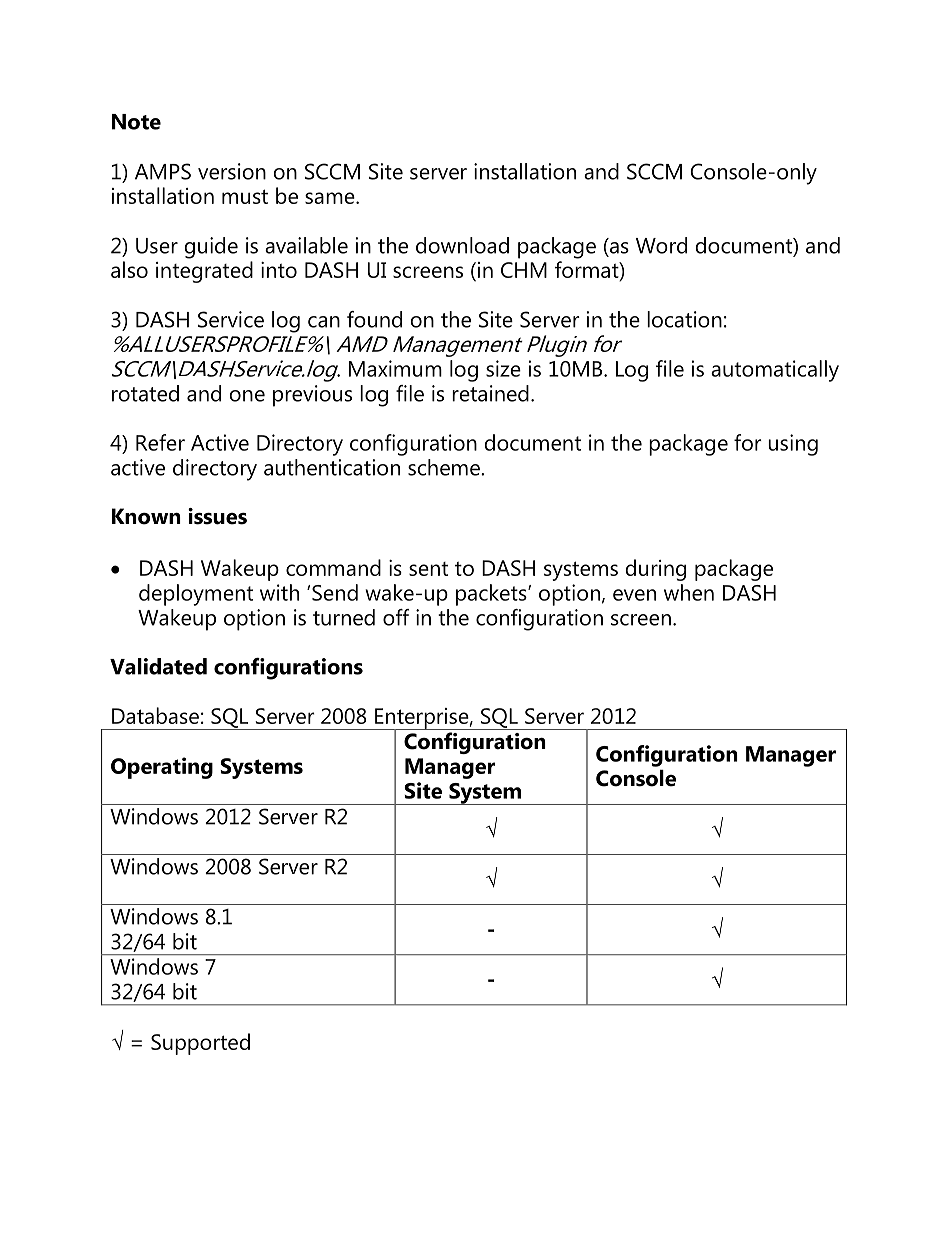 The width and height of the screenshot is (952, 1233). I want to click on version, so click(232, 171).
